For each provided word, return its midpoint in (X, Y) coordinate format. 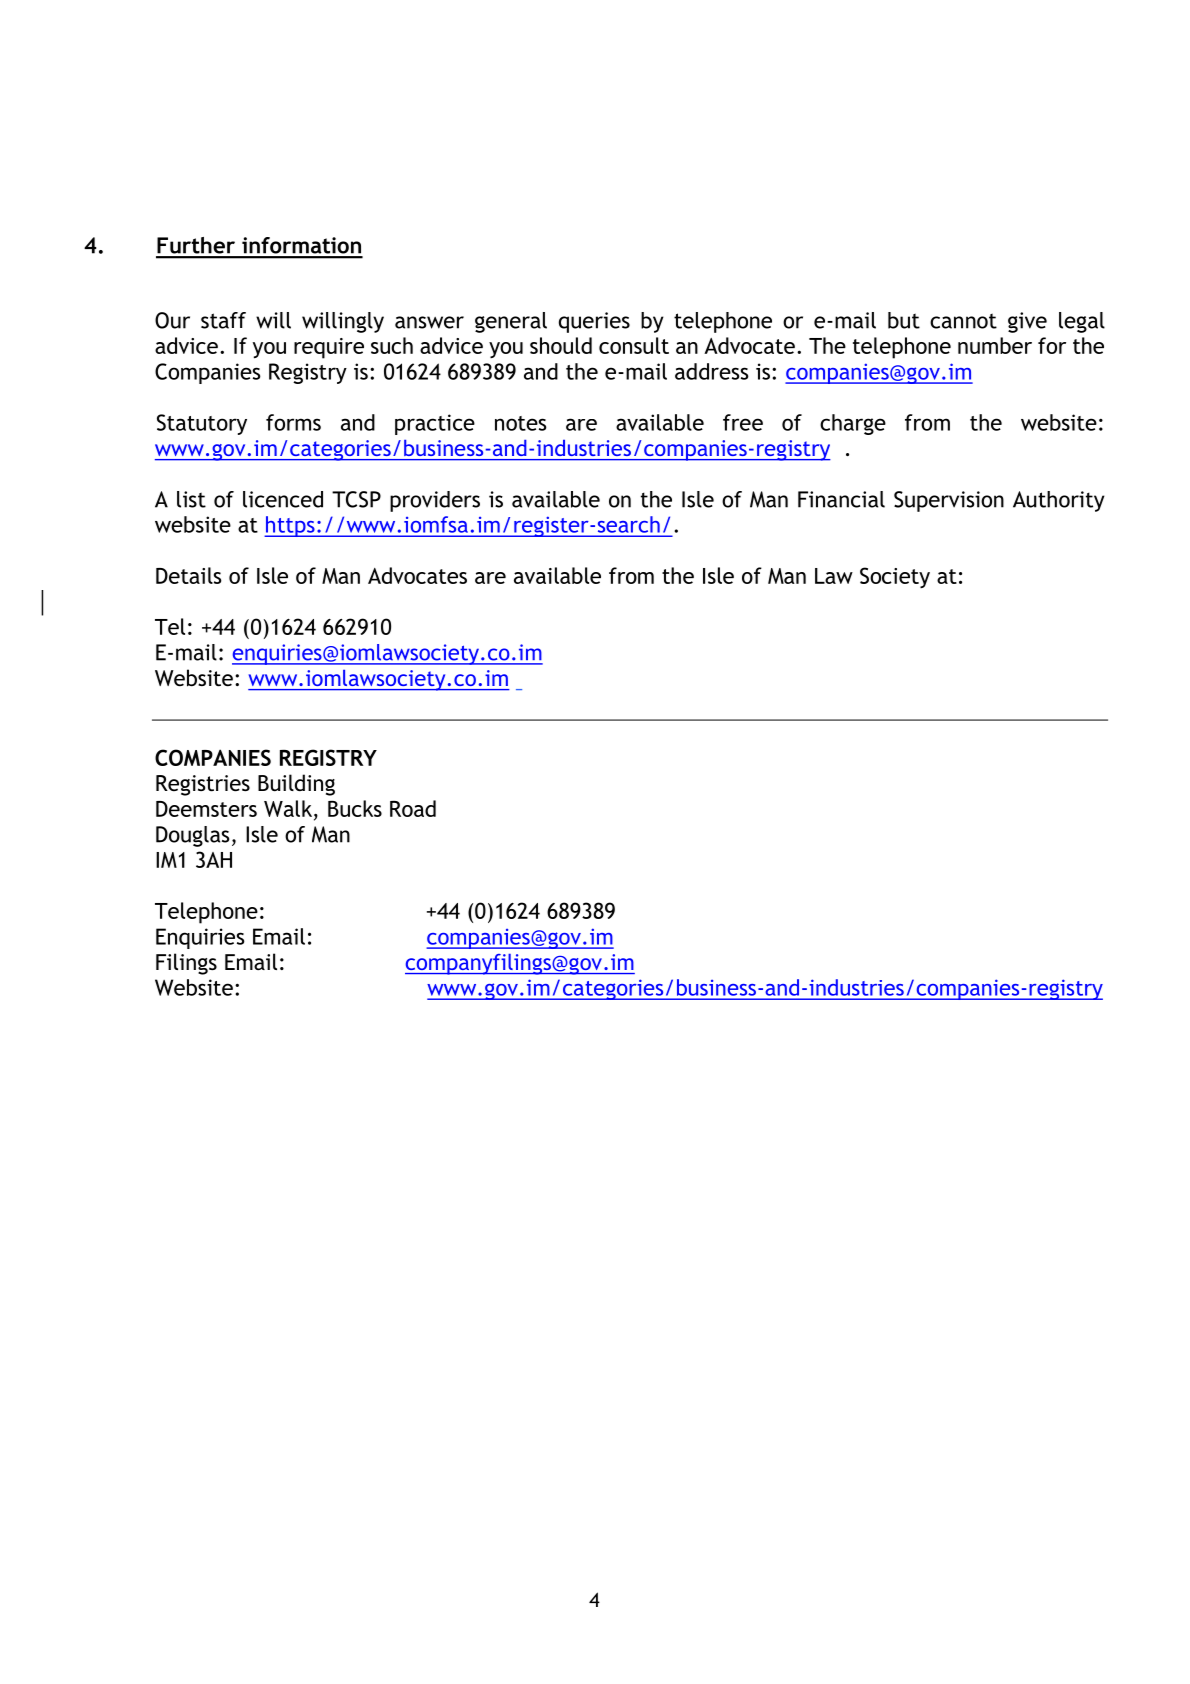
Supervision (949, 501)
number (995, 345)
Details (189, 575)
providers (435, 501)
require (329, 348)
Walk (288, 808)
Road (413, 808)
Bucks (355, 808)
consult (634, 345)
